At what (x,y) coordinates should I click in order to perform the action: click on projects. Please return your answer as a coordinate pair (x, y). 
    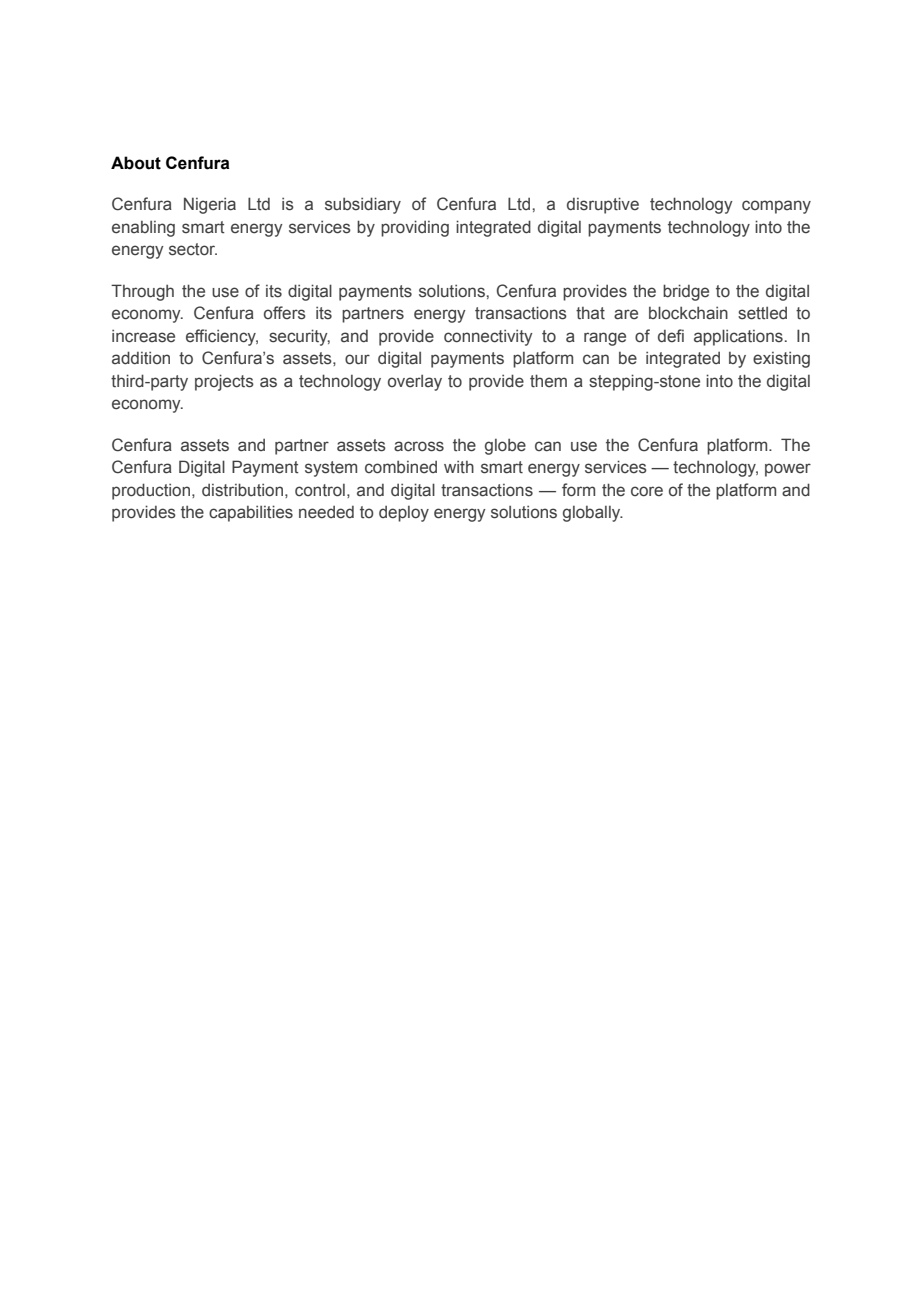
    Looking at the image, I should click on (224, 382).
